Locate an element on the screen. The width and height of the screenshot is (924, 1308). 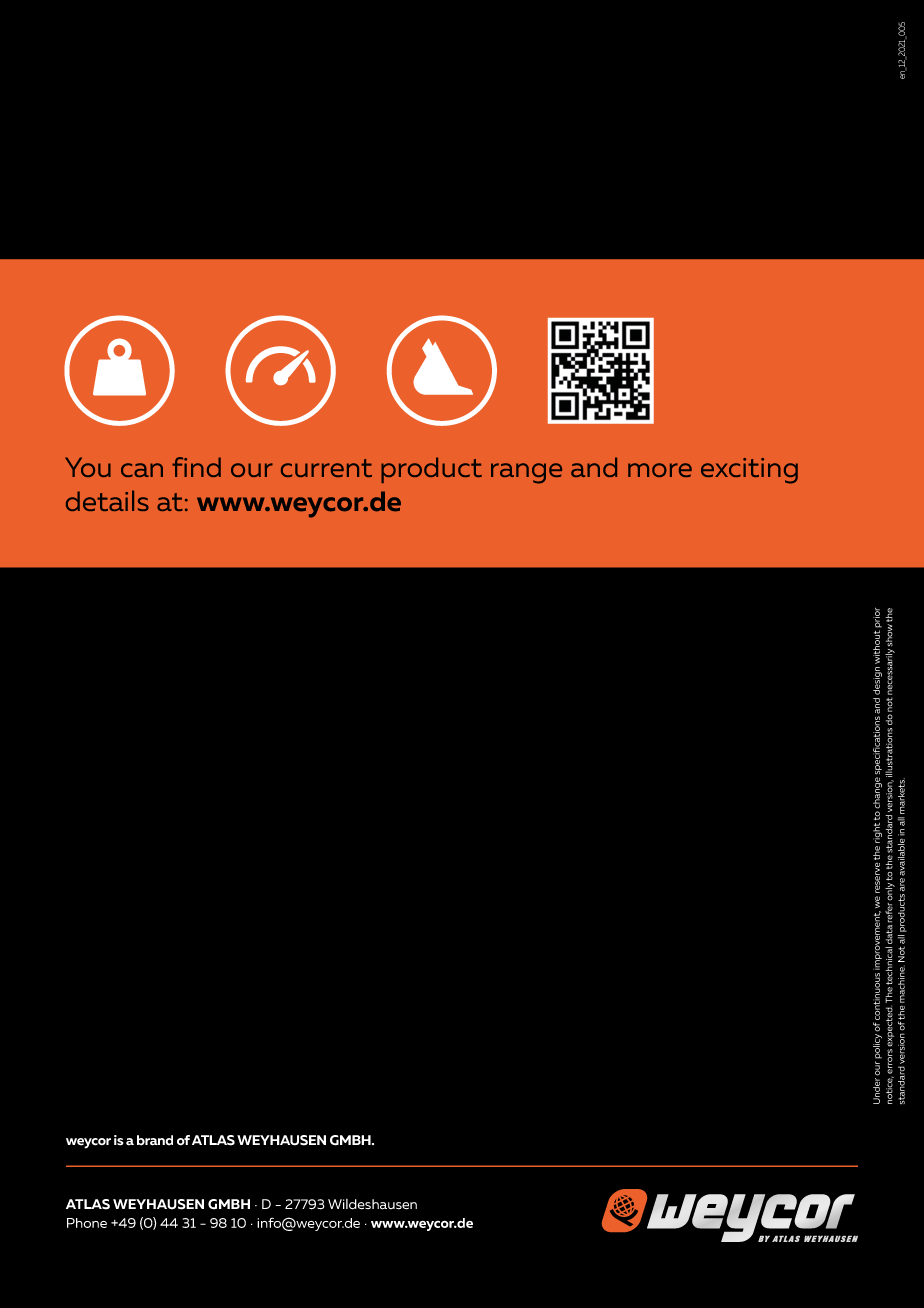
find is located at coordinates (196, 467).
